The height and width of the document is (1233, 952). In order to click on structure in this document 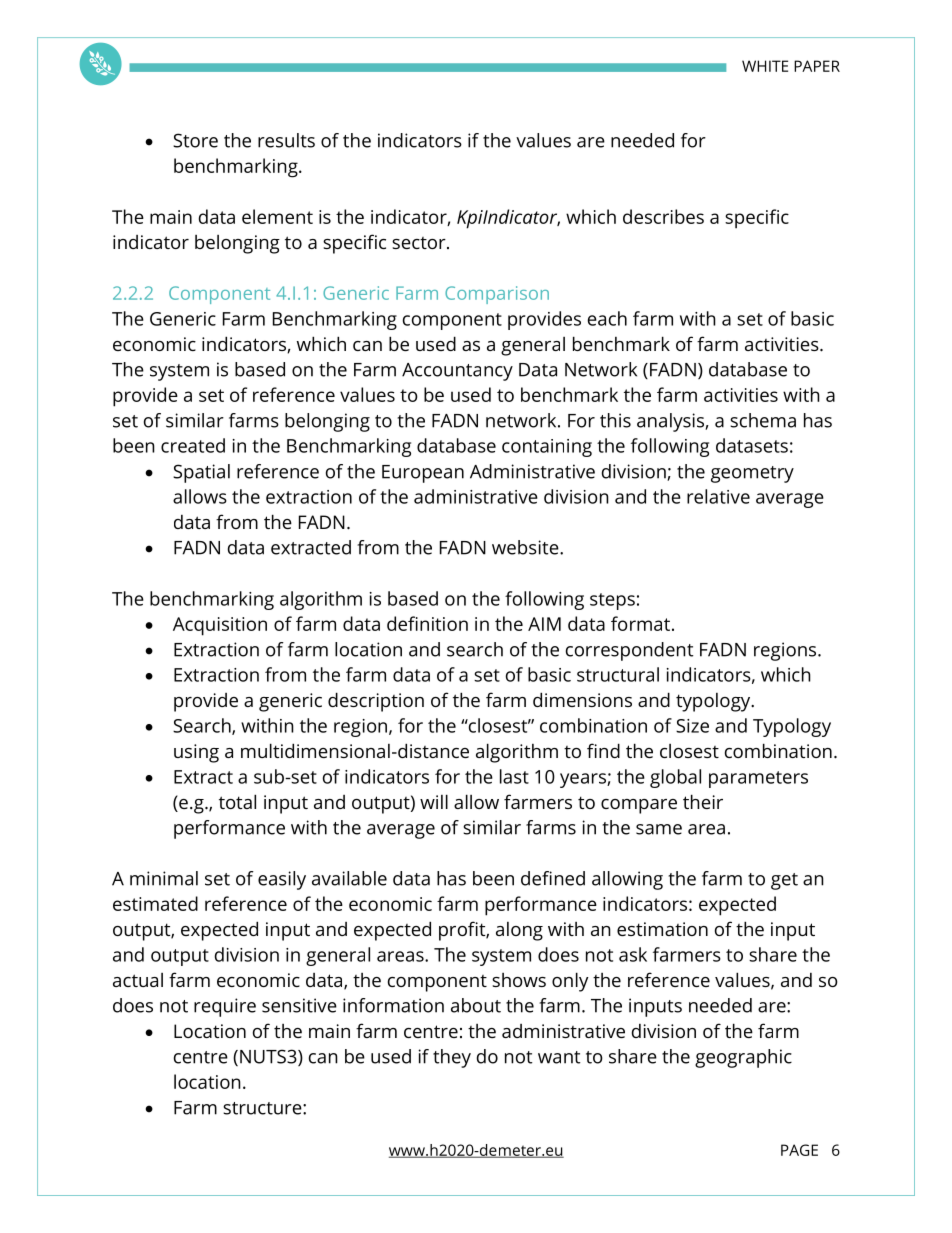, I will do `click(263, 1108)`.
